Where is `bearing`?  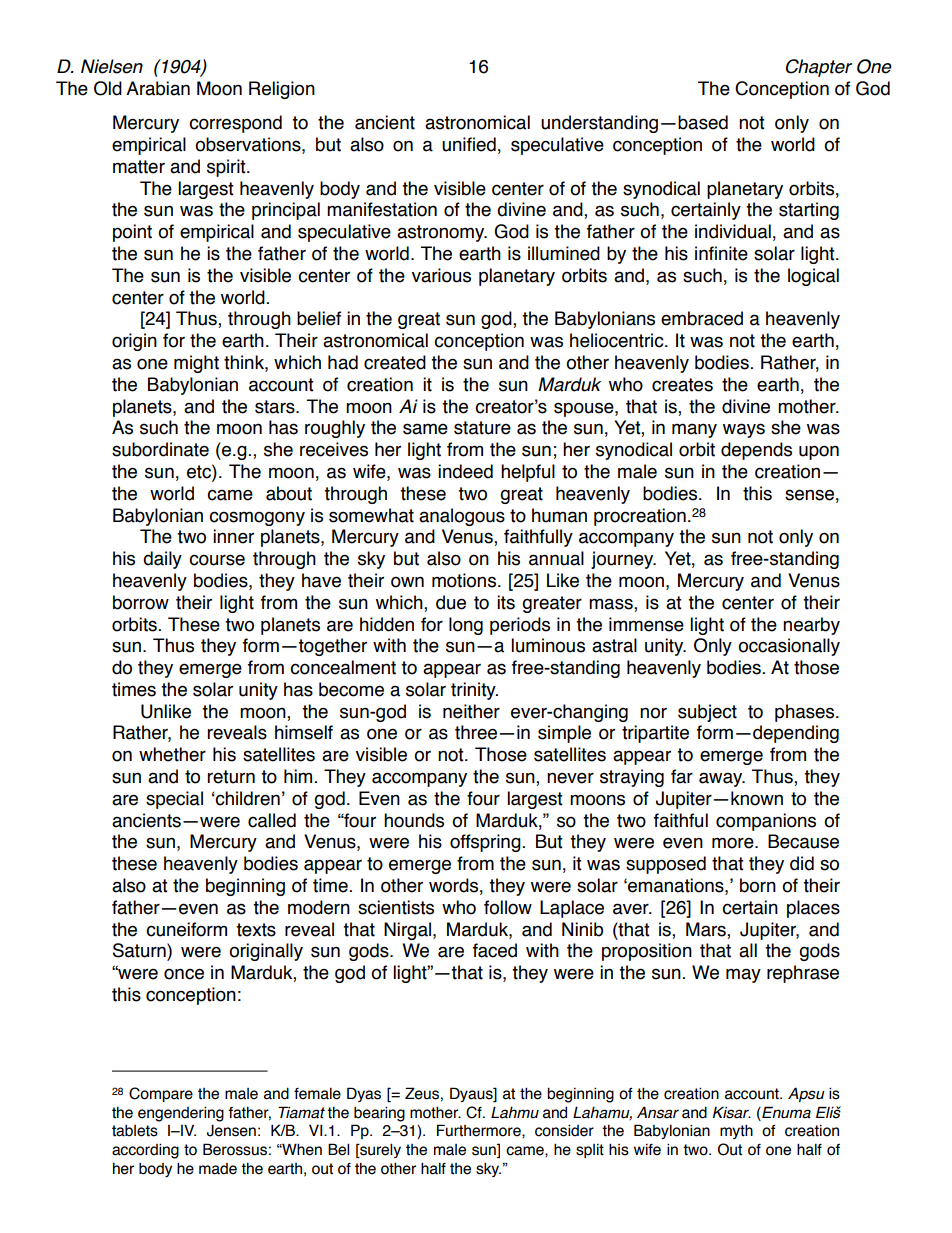 bearing is located at coordinates (379, 1114).
